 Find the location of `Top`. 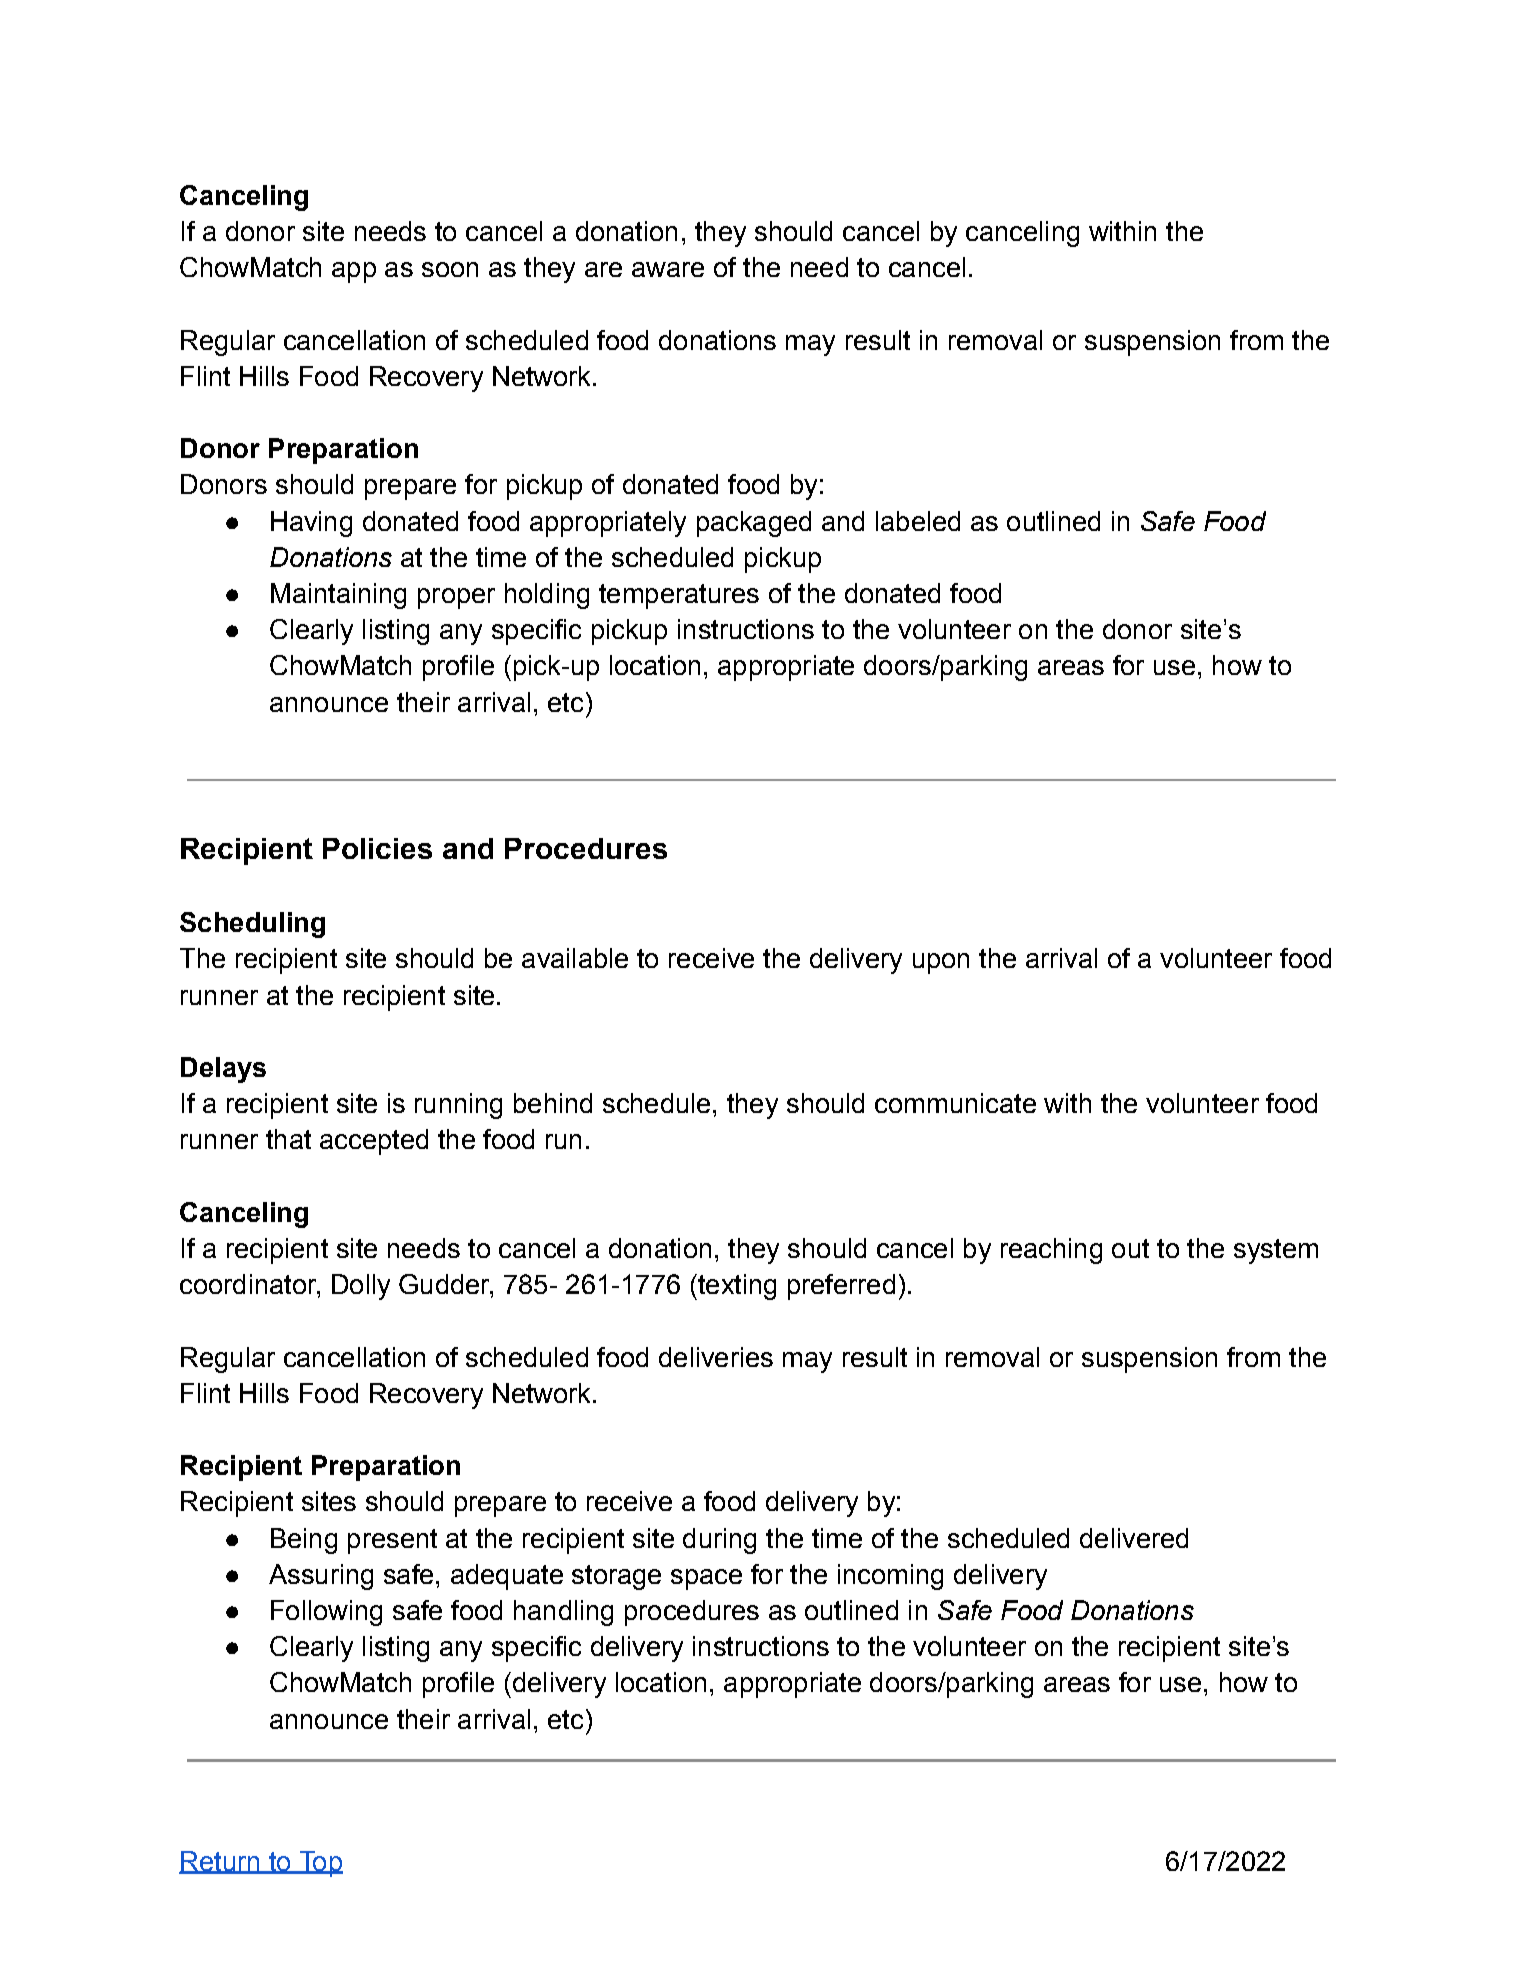

Top is located at coordinates (320, 1864).
